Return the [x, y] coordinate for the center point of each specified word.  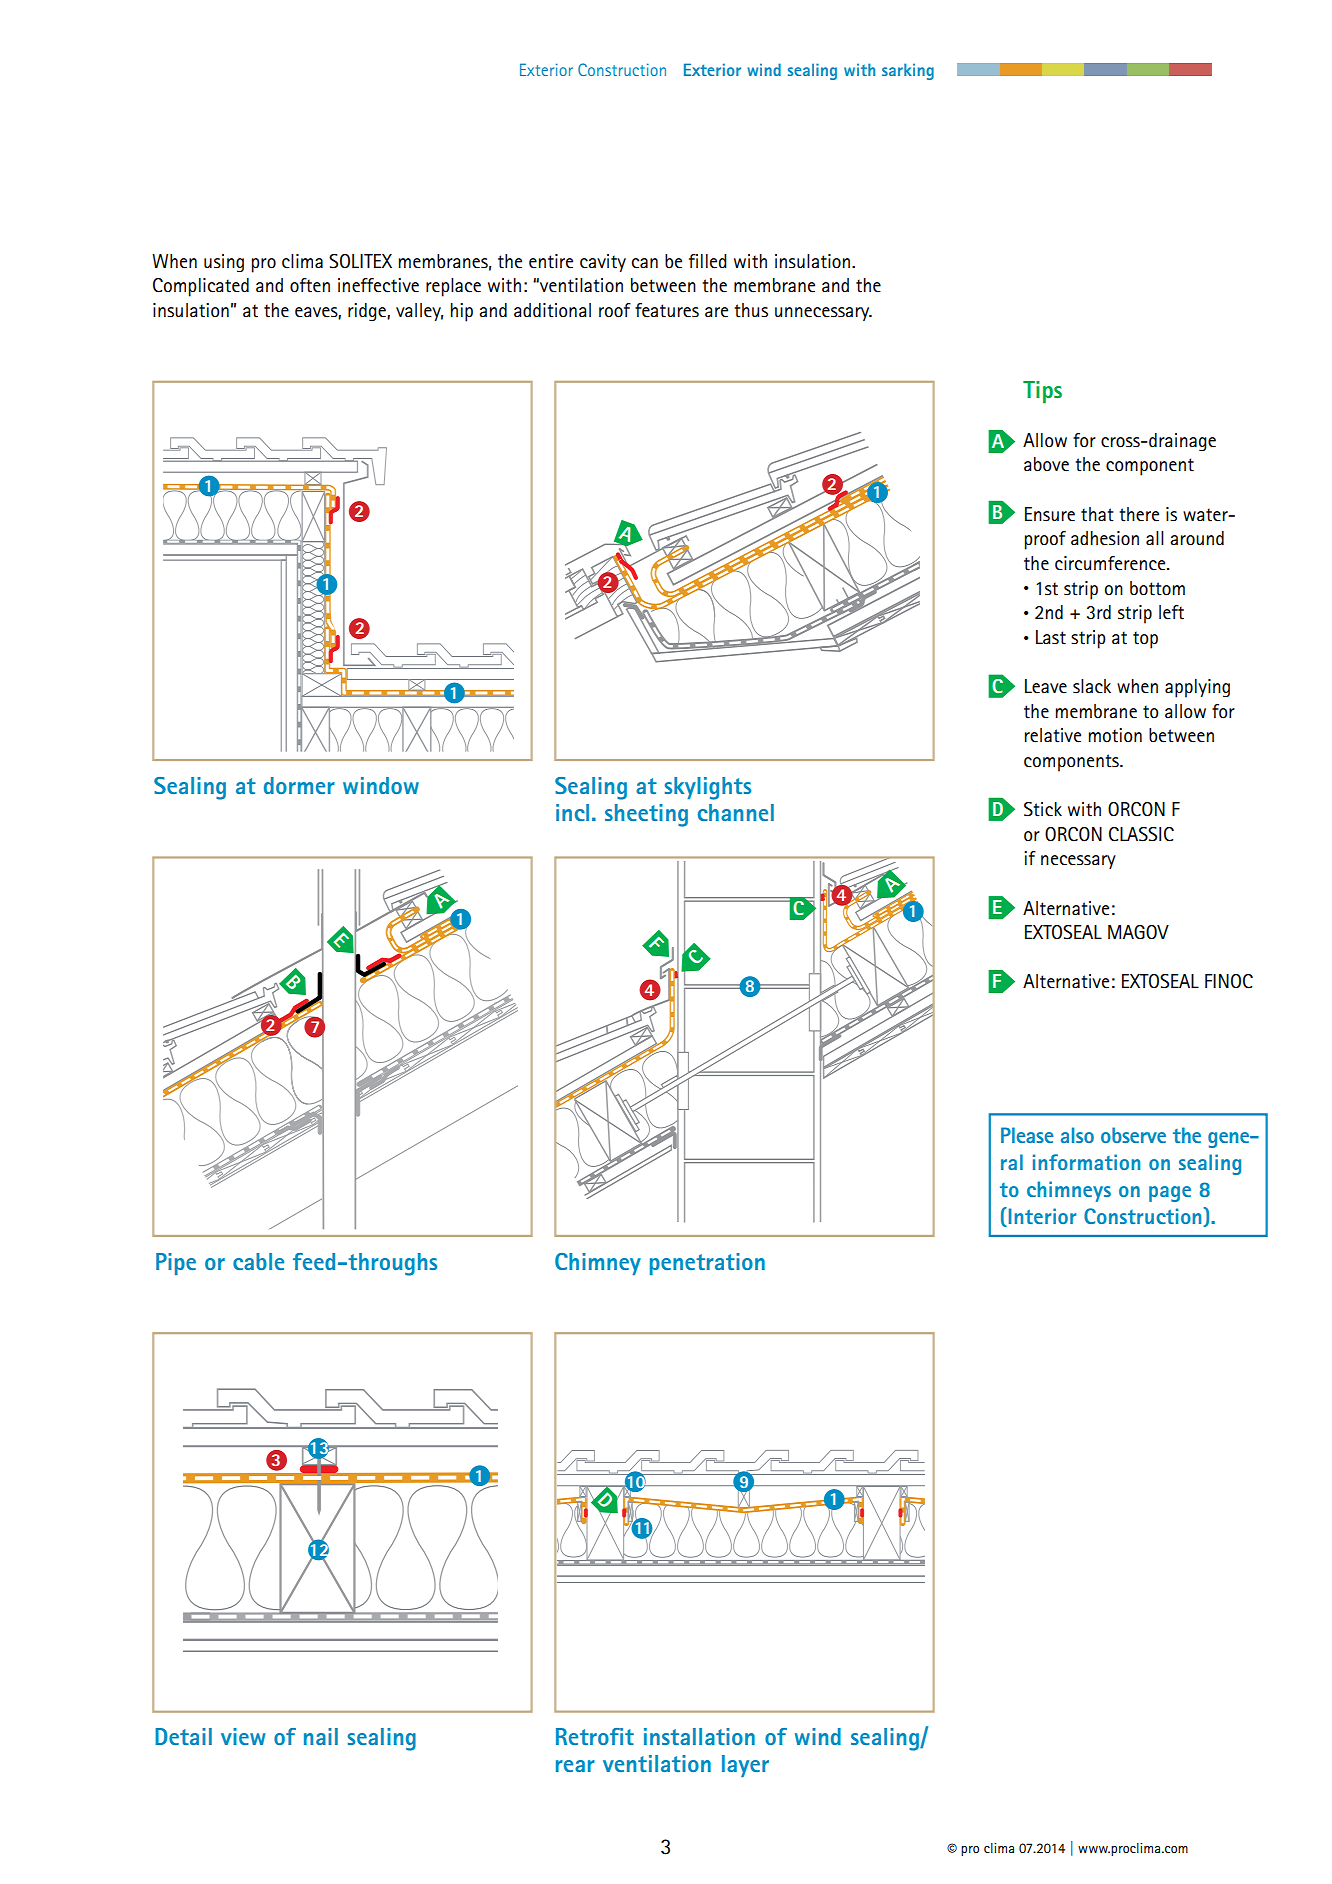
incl [572, 812]
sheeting [646, 815]
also [1077, 1135]
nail [321, 1736]
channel [736, 812]
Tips [1042, 392]
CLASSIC [1141, 834]
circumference [1111, 563]
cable [258, 1261]
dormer [299, 785]
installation [699, 1736]
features [667, 310]
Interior [1041, 1215]
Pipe [176, 1264]
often [310, 285]
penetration [707, 1264]
